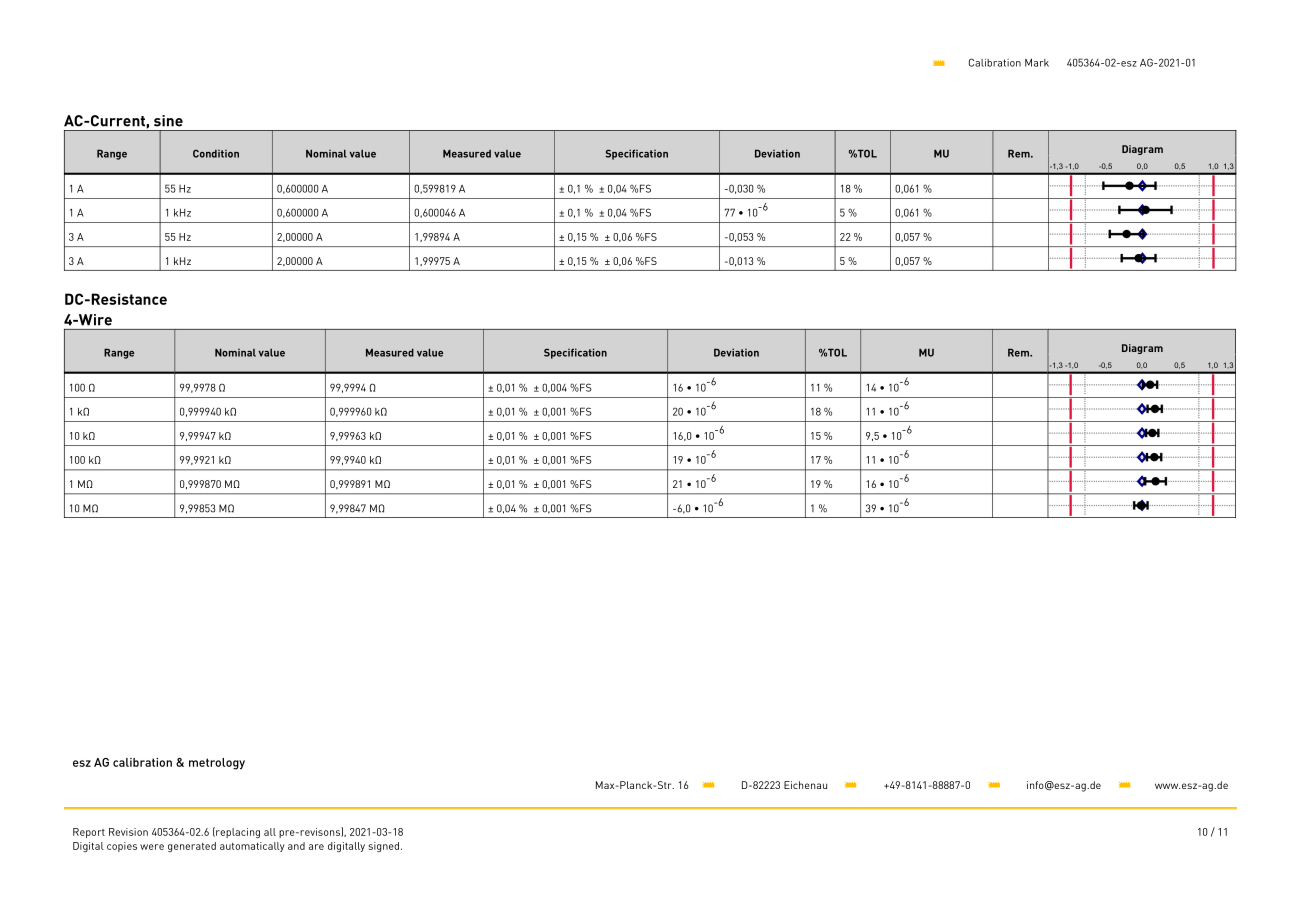  I want to click on Mark, so click(1037, 62).
